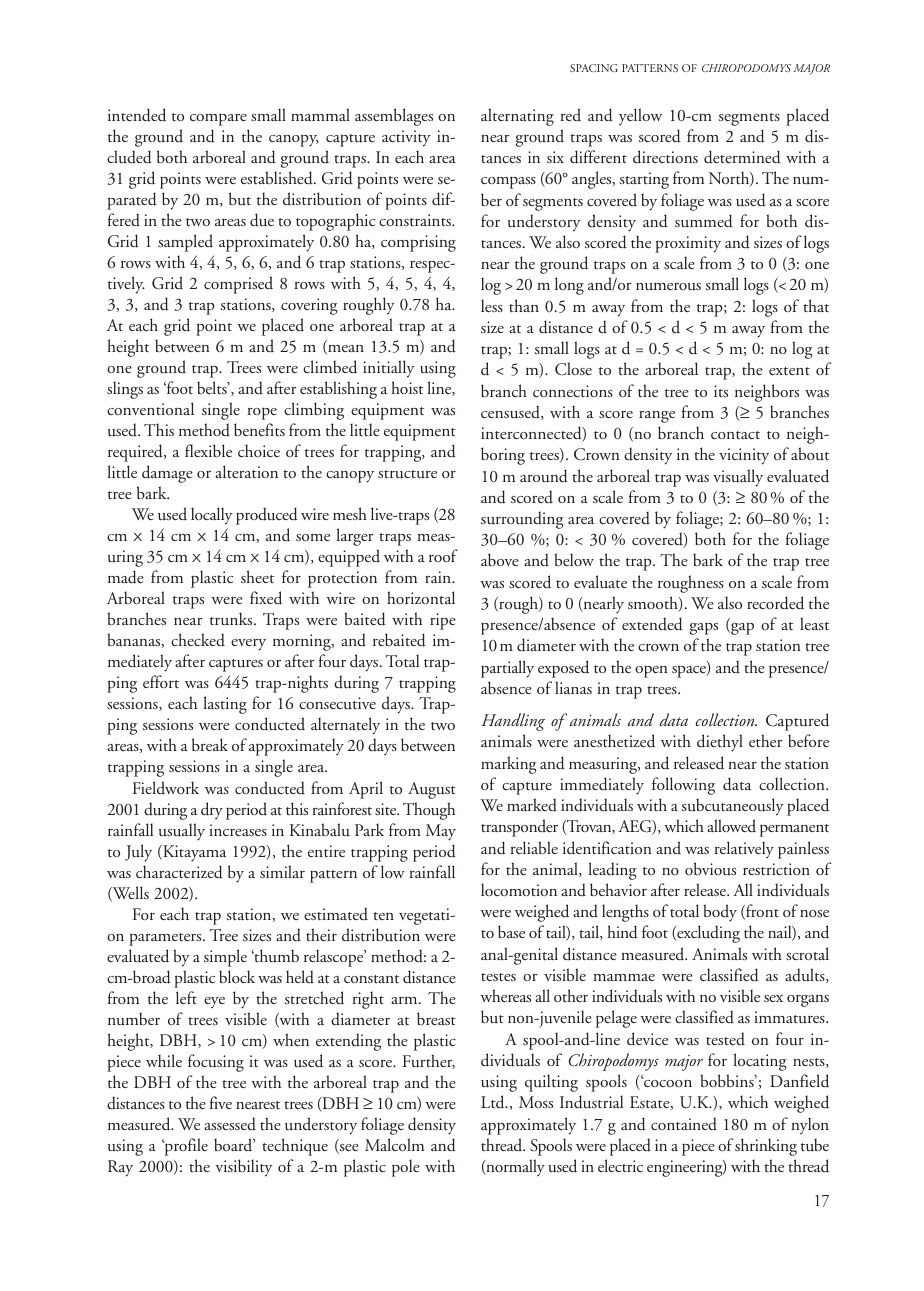 Image resolution: width=924 pixels, height=1291 pixels. I want to click on compare, so click(218, 119).
